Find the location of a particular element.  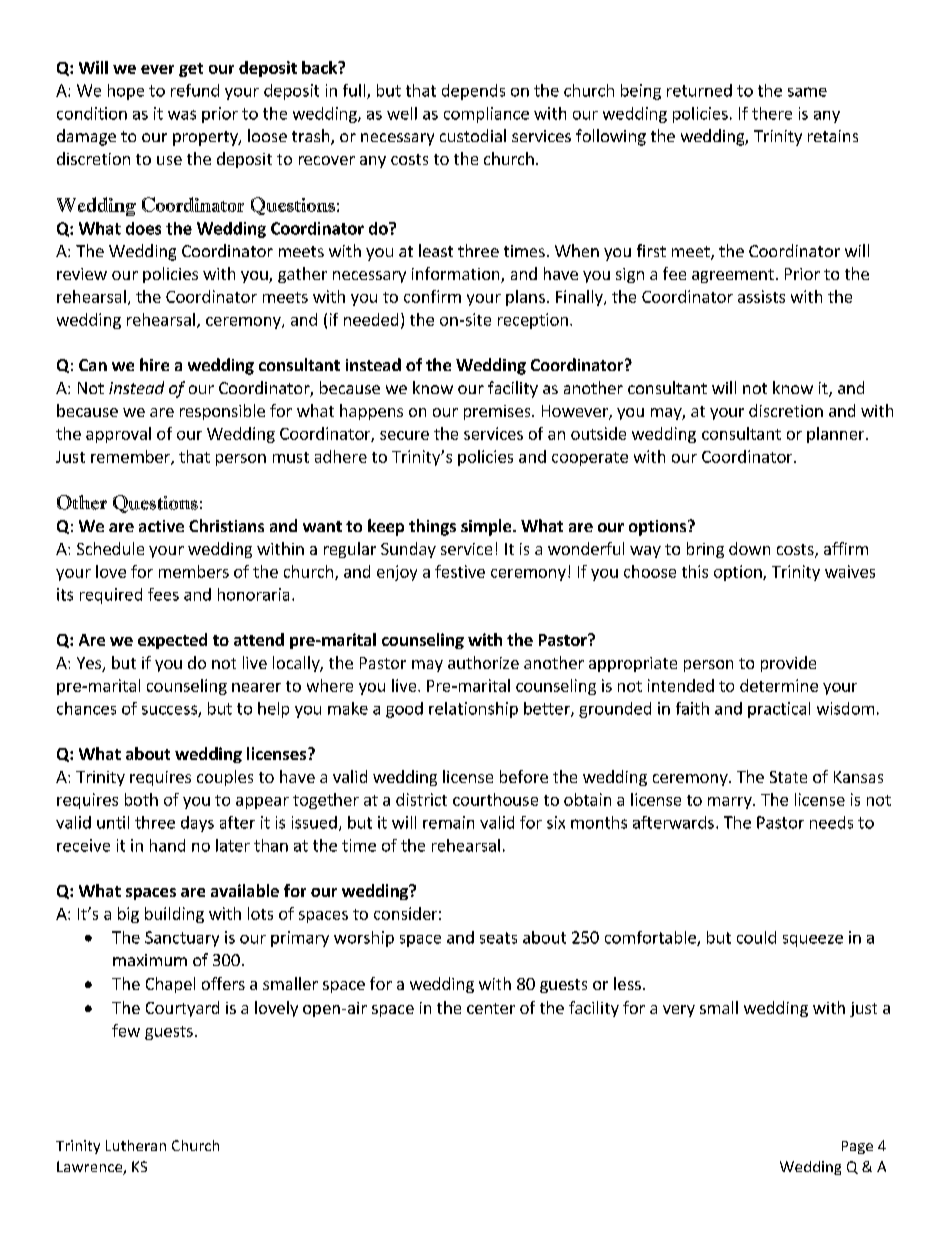

assists is located at coordinates (761, 296).
